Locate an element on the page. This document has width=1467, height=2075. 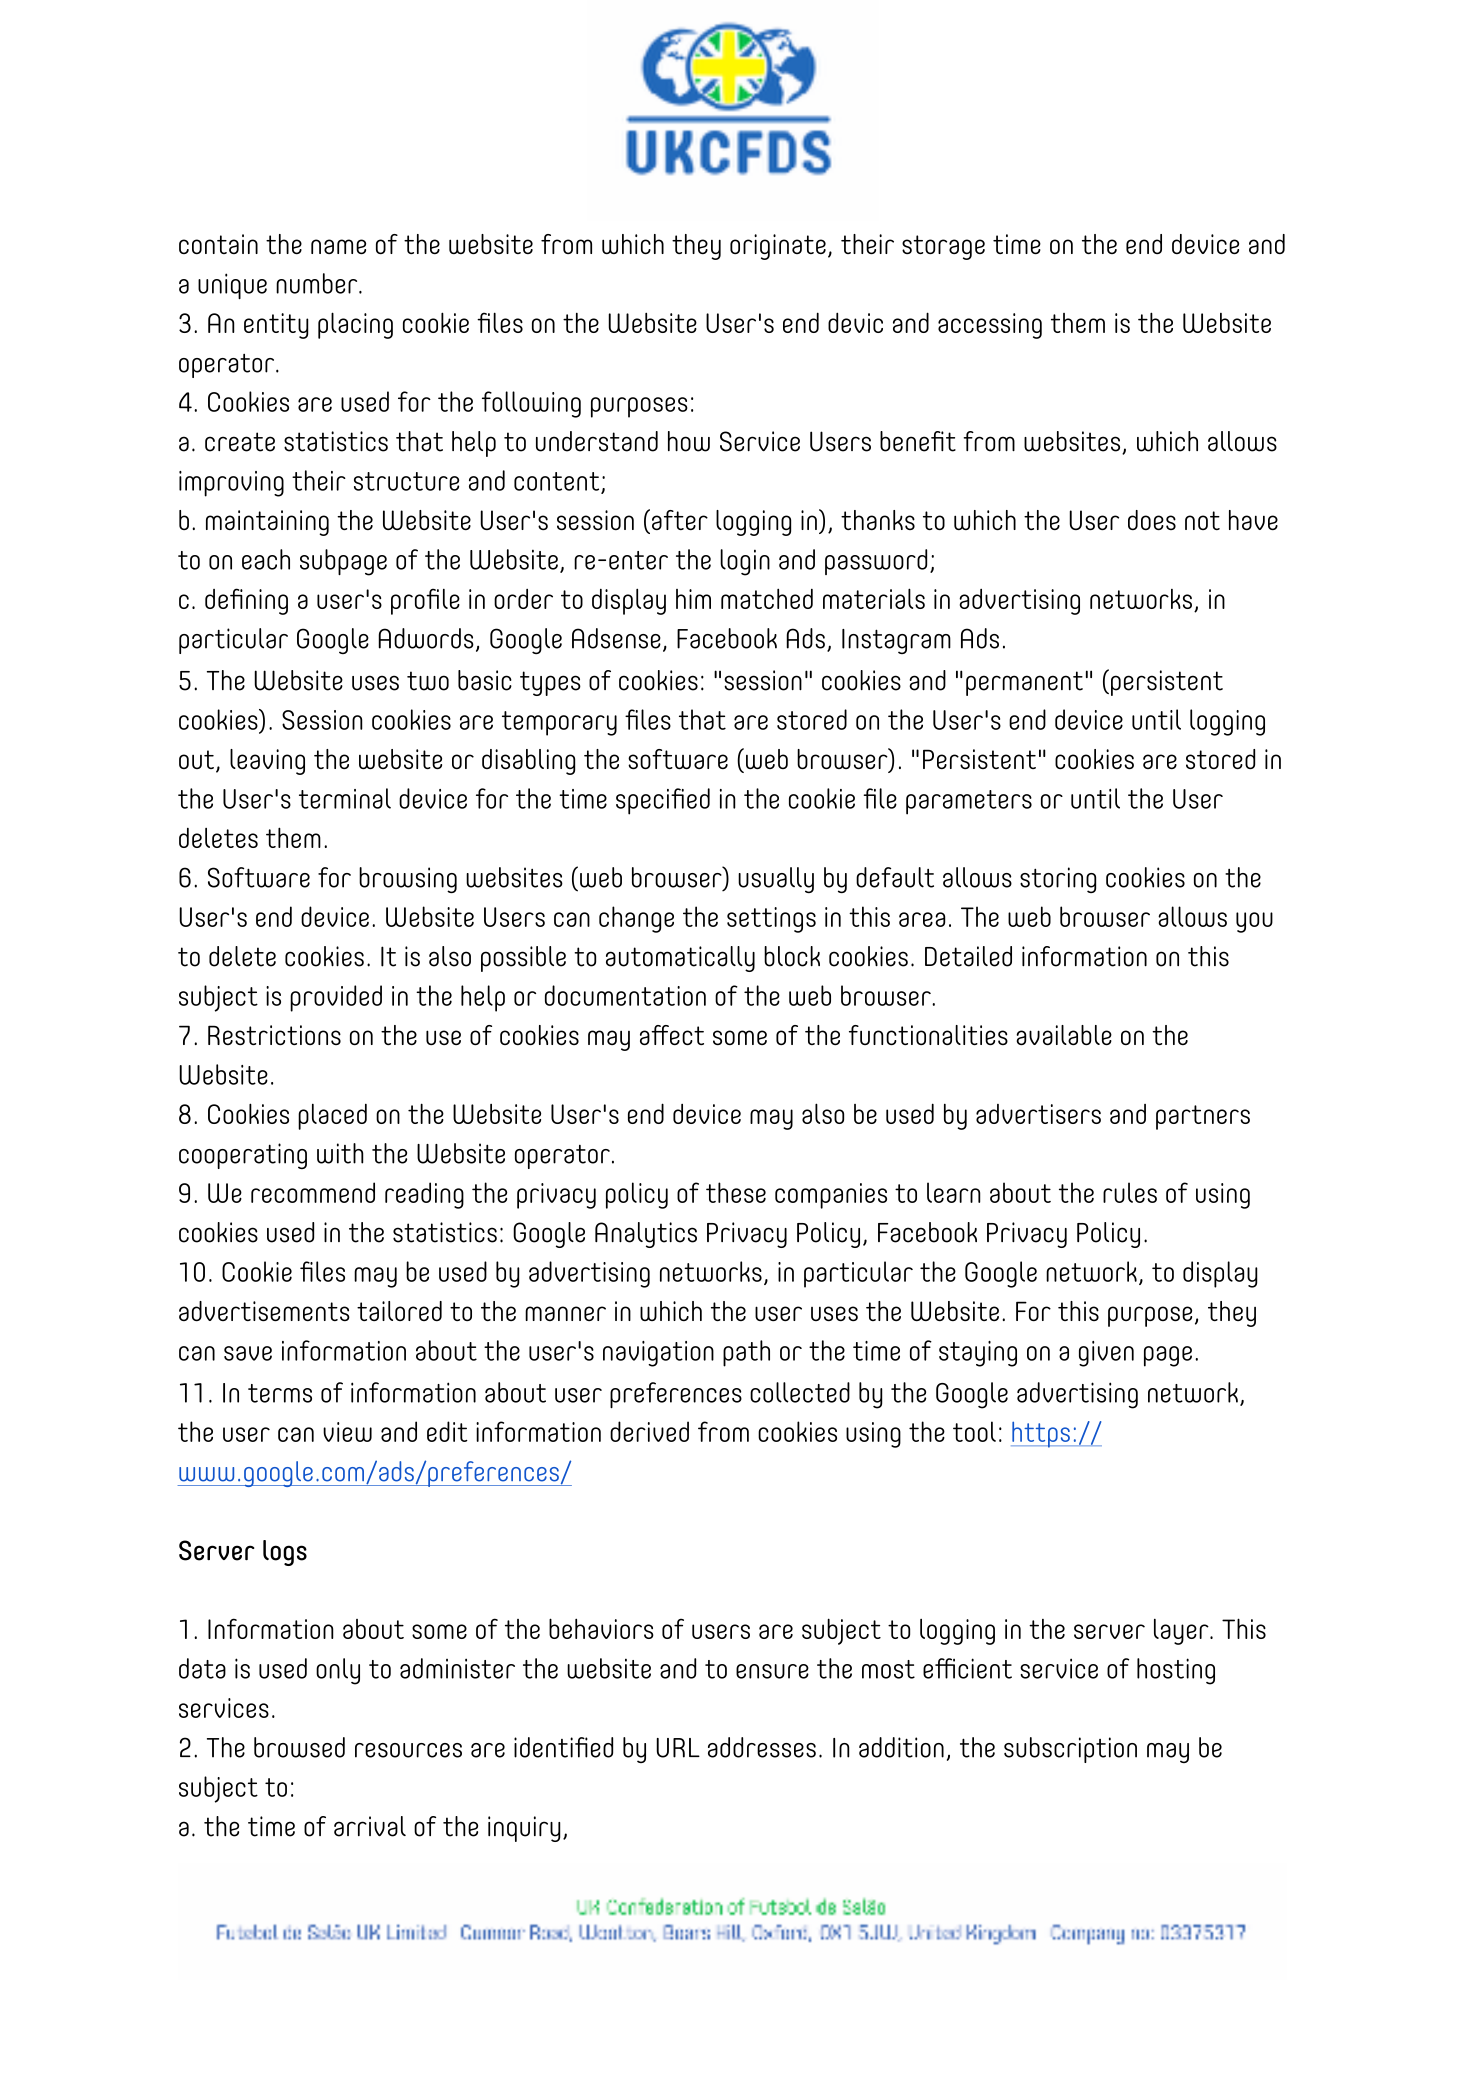
originate is located at coordinates (778, 247).
